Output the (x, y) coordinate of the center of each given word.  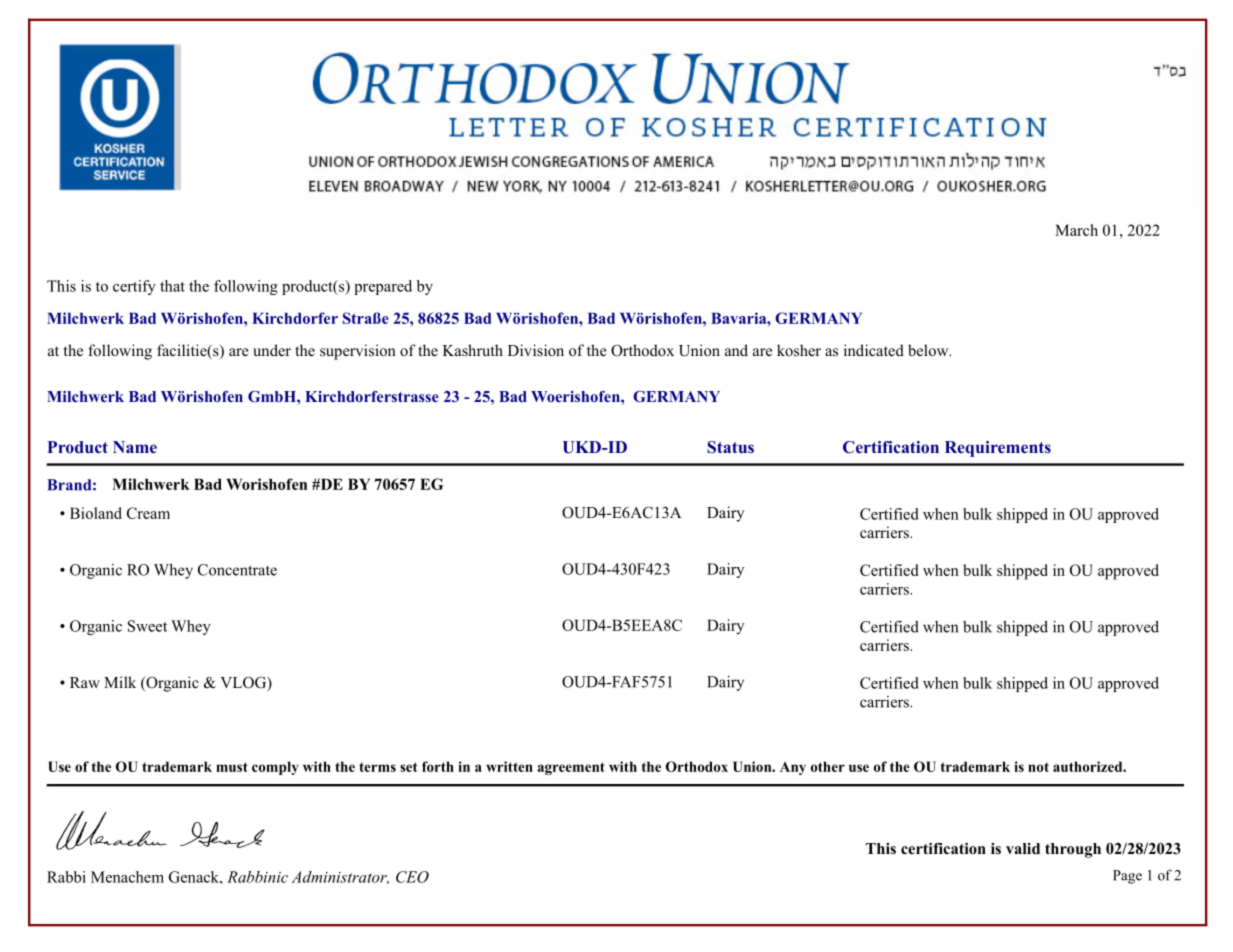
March (1076, 230)
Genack (195, 877)
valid (1023, 848)
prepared (383, 287)
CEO (412, 877)
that (172, 286)
